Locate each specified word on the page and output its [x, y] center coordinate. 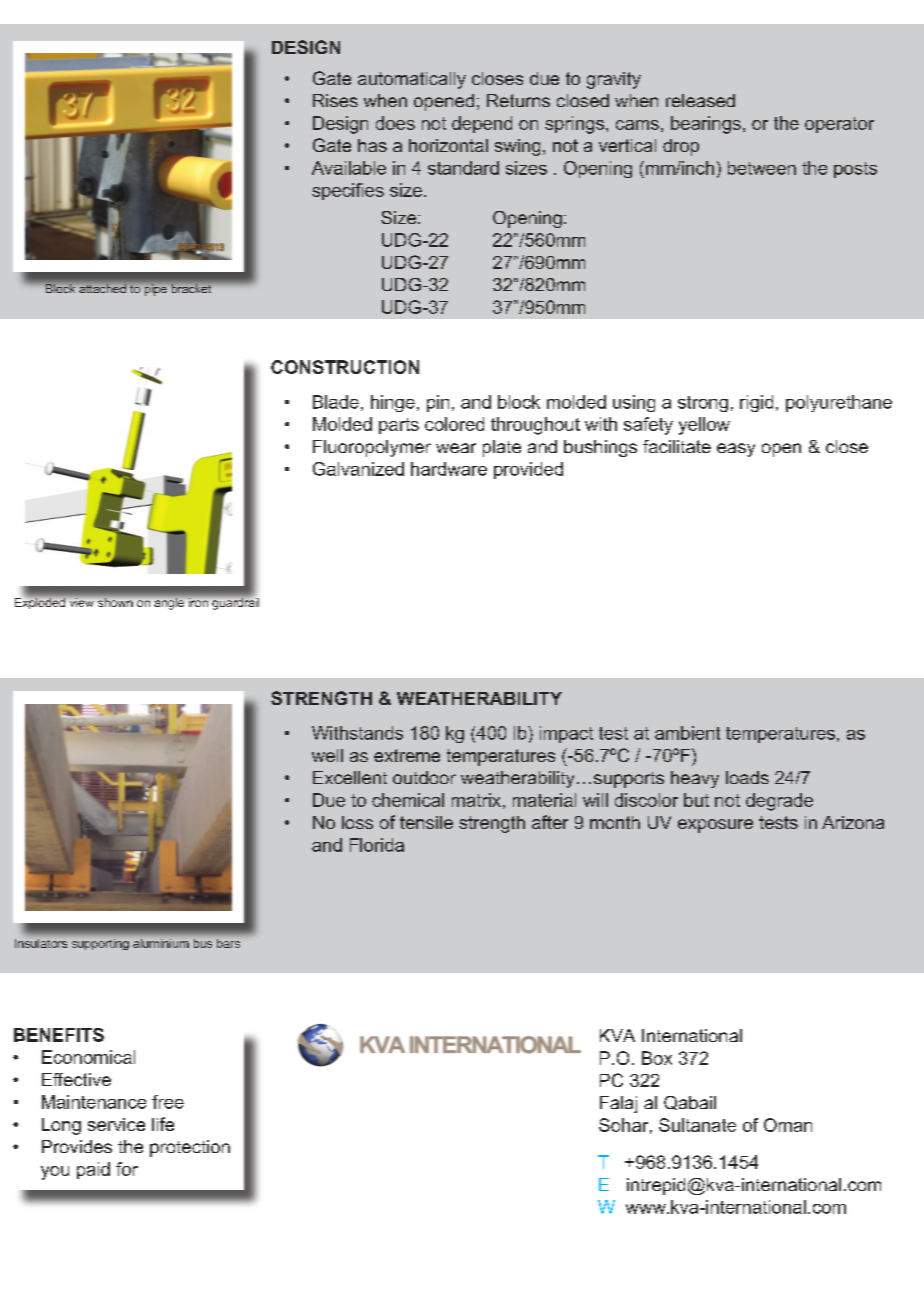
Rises [335, 100]
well [327, 755]
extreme [407, 755]
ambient [687, 733]
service [116, 1124]
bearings [706, 125]
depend [482, 124]
